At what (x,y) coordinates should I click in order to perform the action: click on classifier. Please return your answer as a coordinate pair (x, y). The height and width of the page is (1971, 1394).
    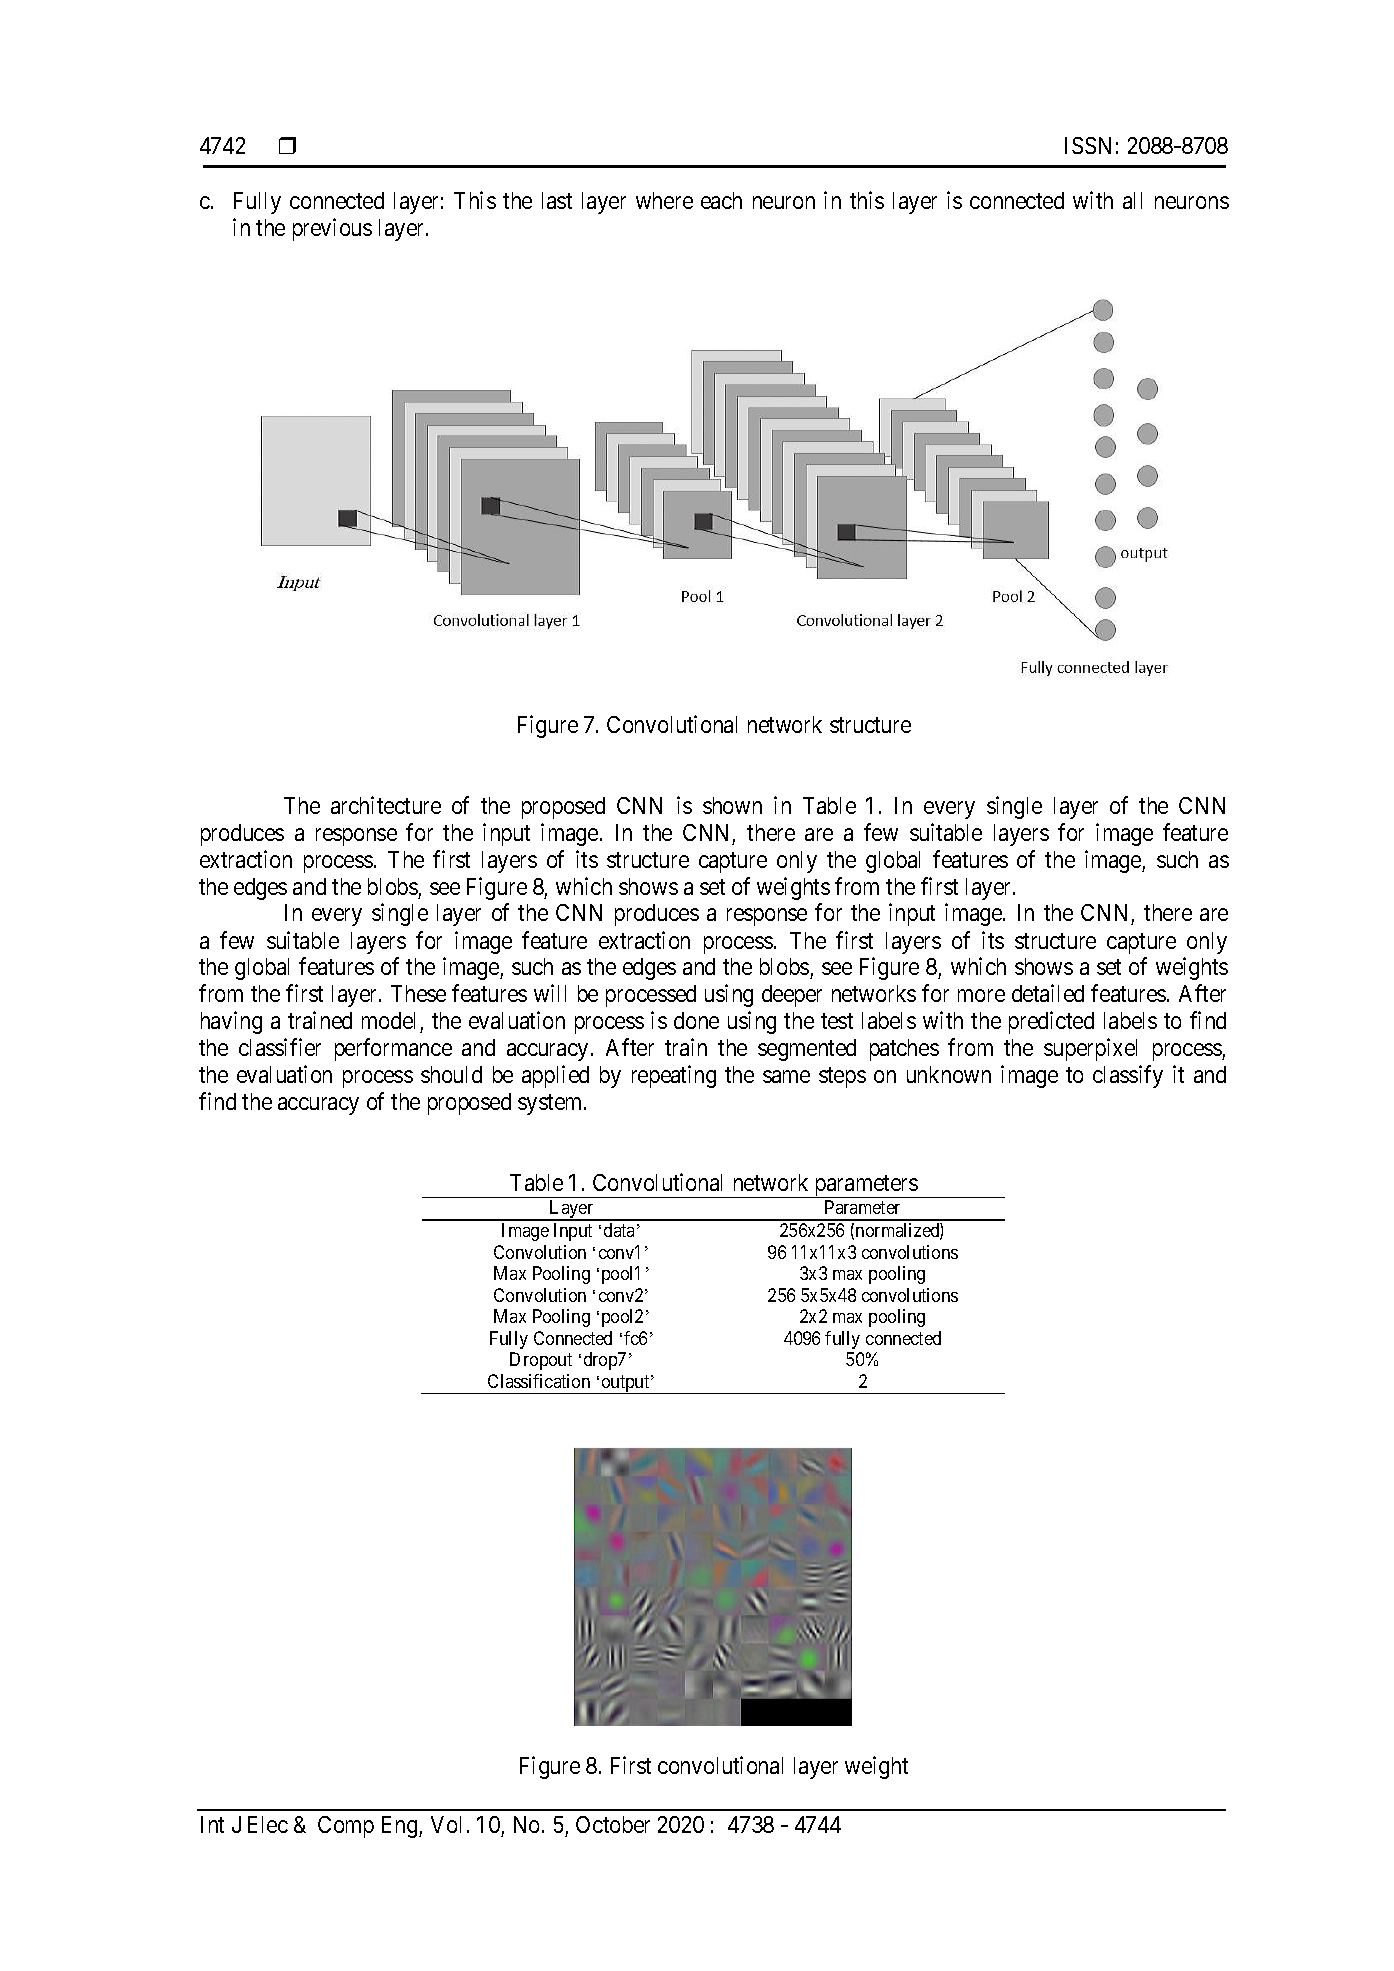
    Looking at the image, I should click on (280, 1047).
